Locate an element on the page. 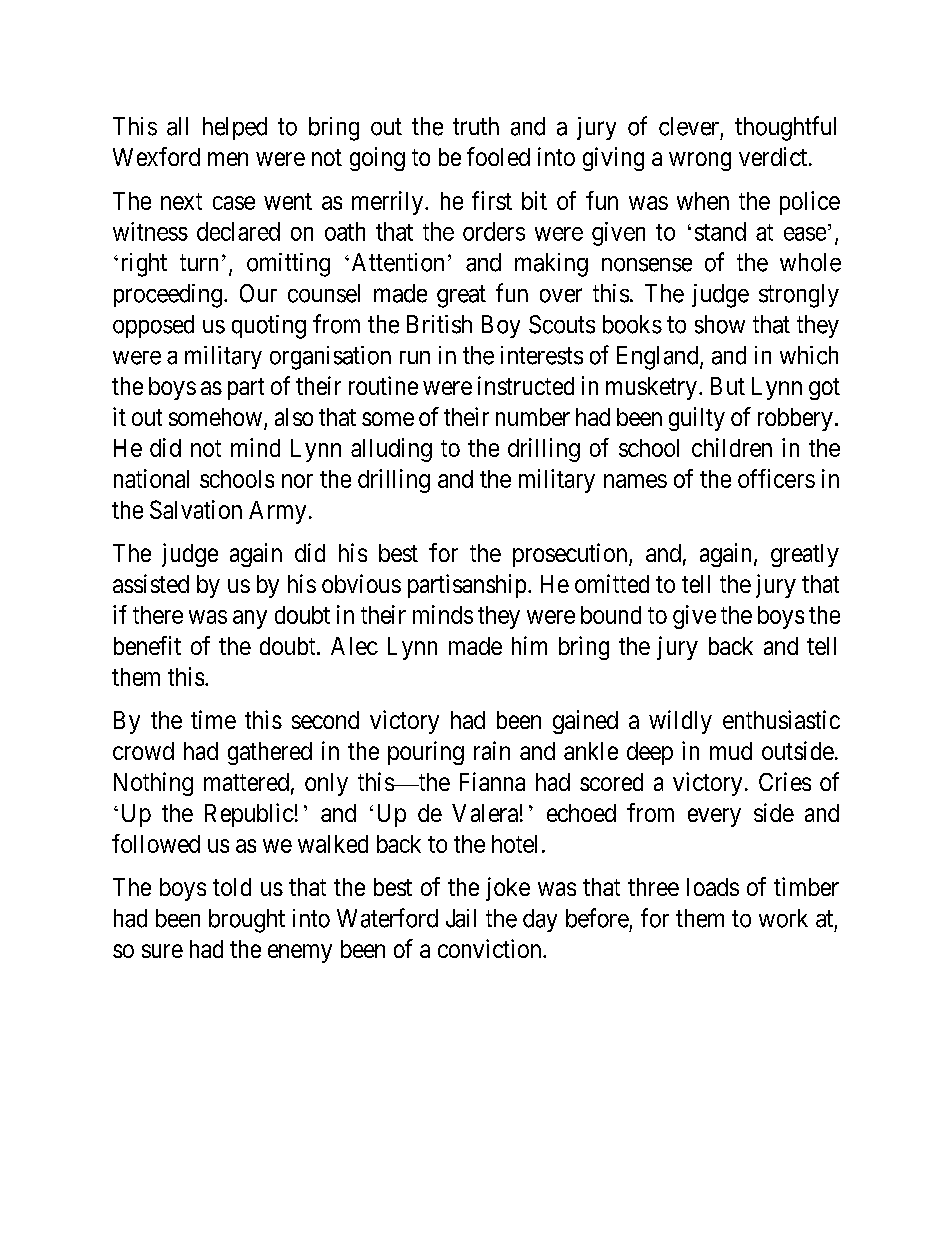 The image size is (952, 1233). officers is located at coordinates (776, 478).
